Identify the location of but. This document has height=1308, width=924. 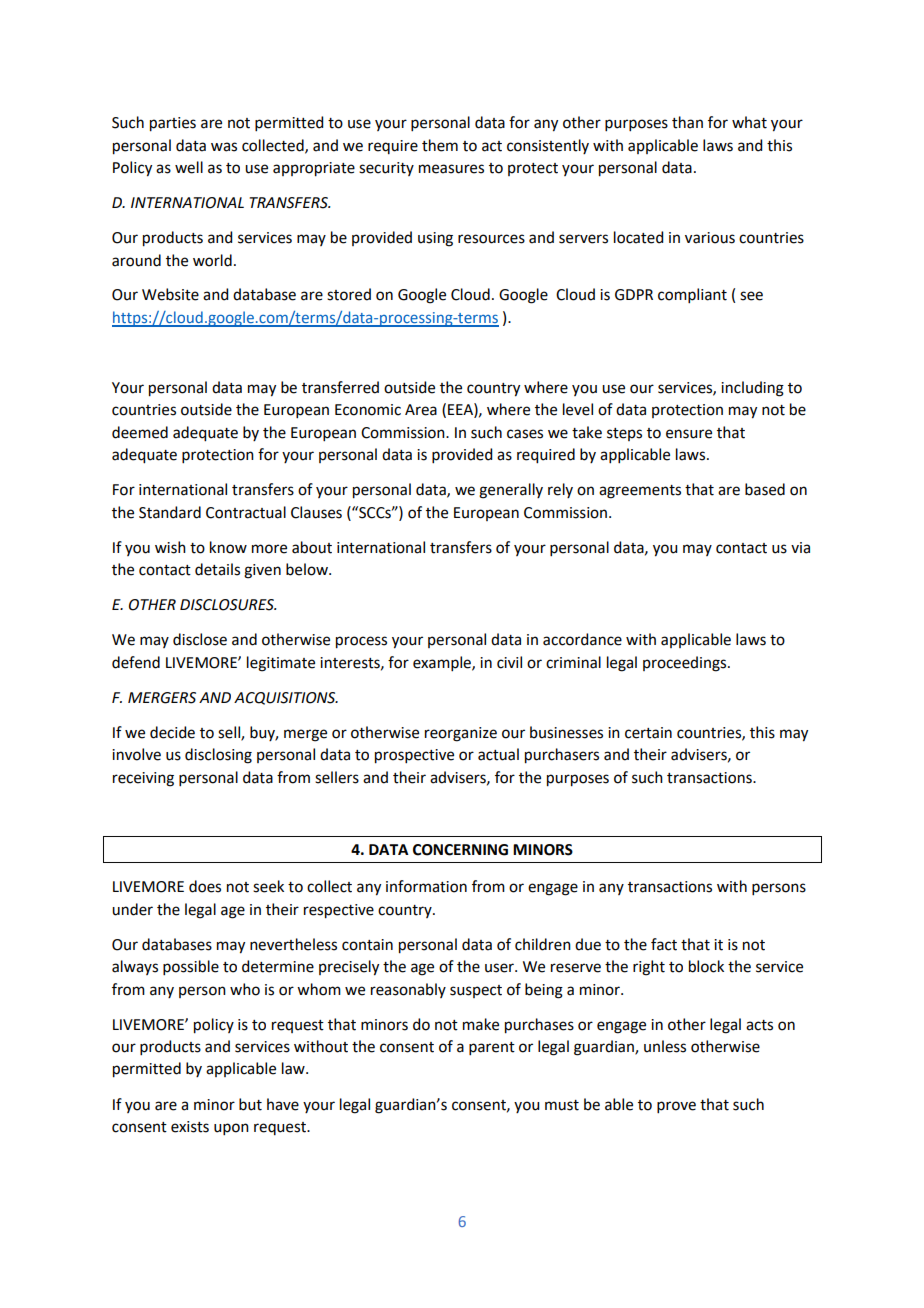
(250, 1104).
